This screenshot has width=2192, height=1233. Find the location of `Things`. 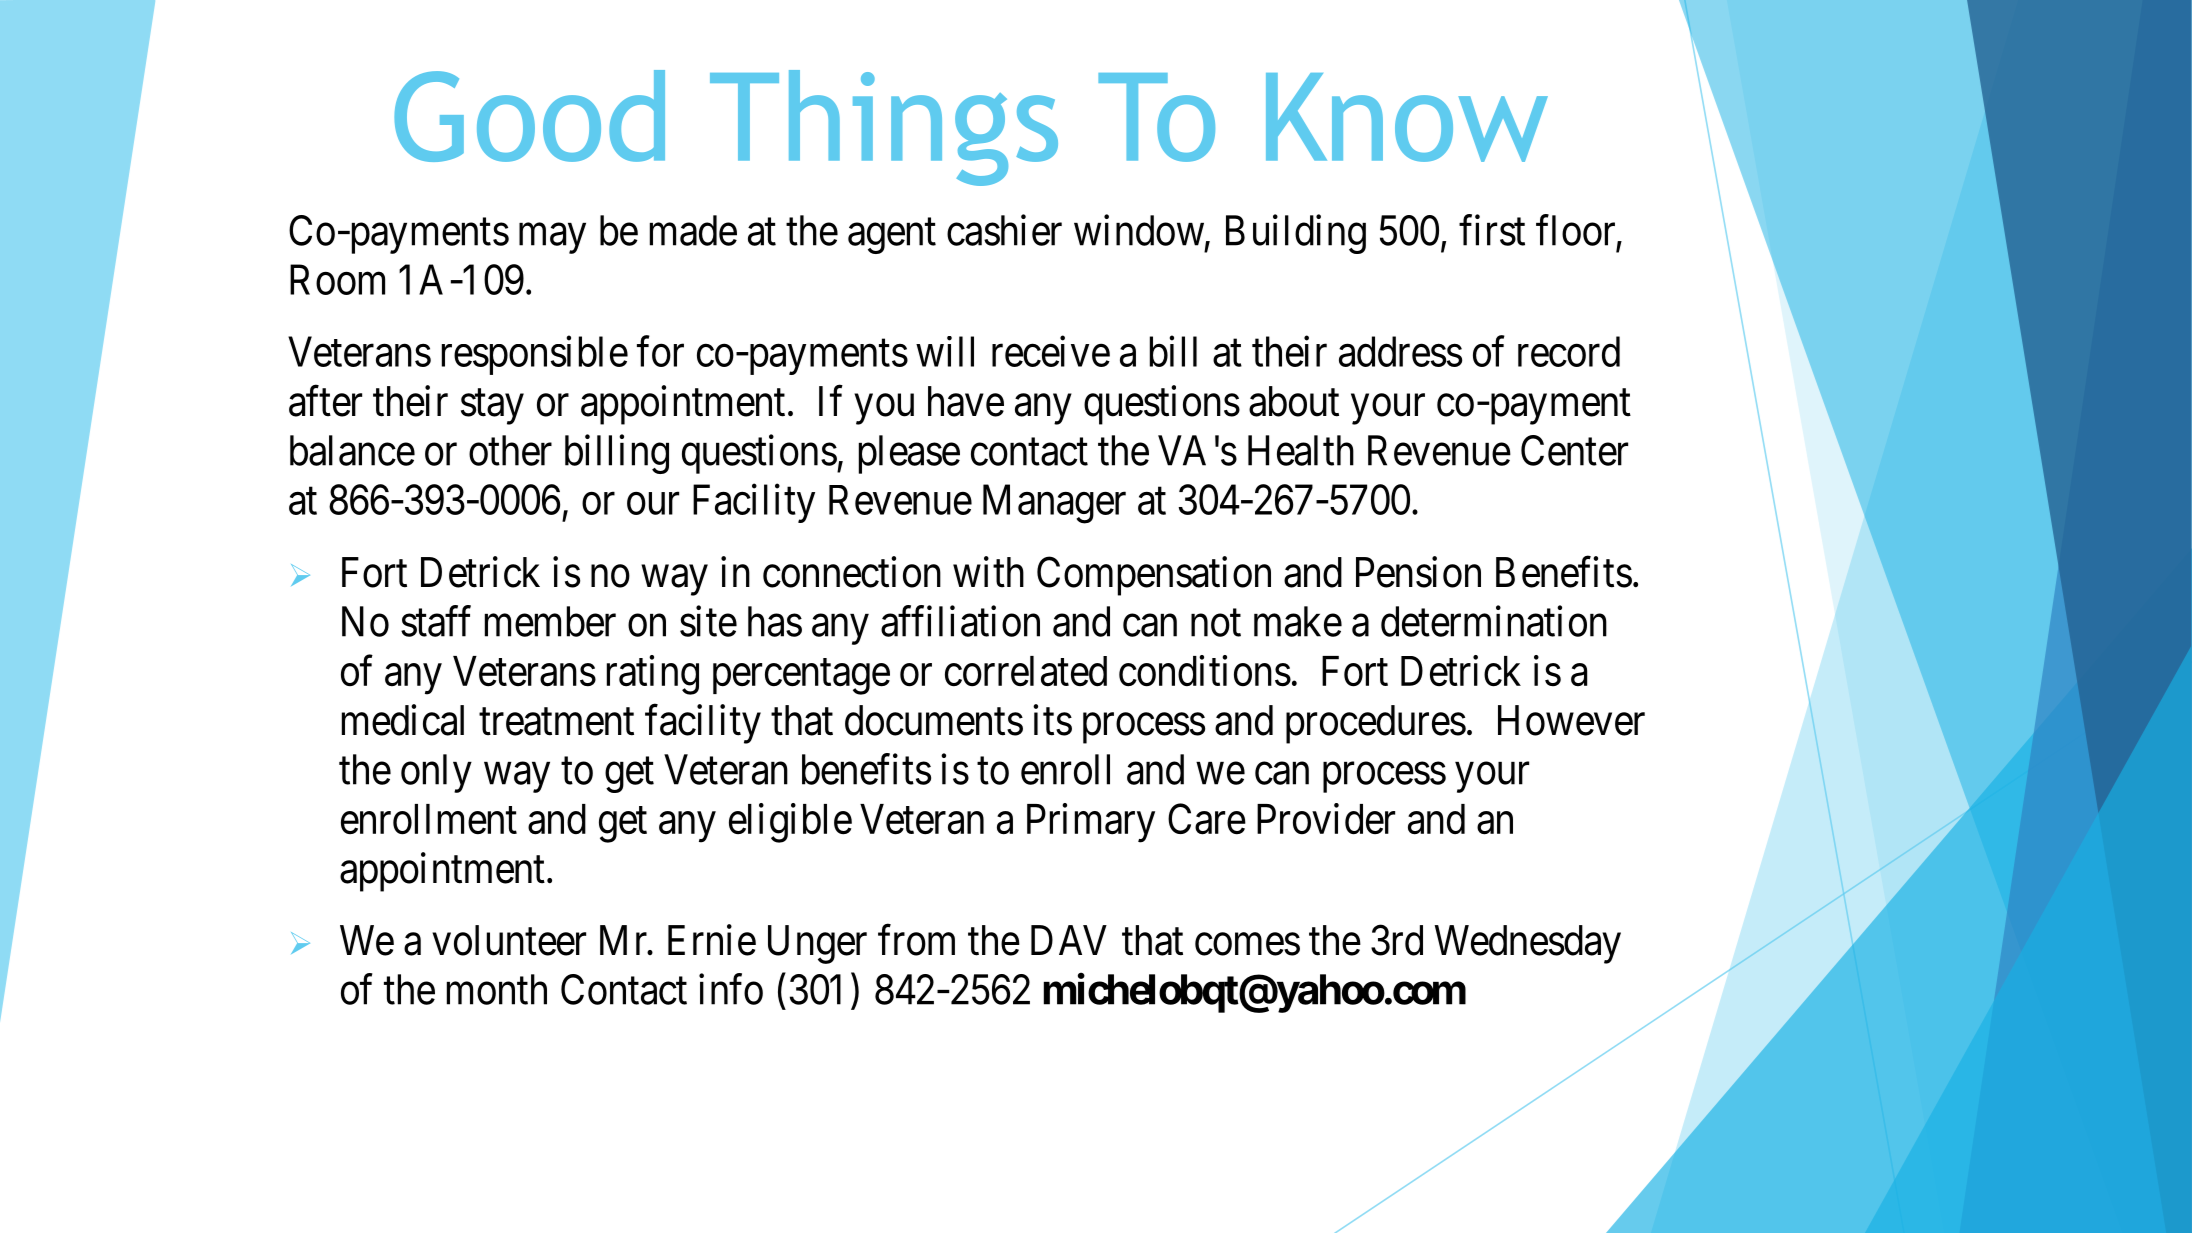

Things is located at coordinates (884, 128).
